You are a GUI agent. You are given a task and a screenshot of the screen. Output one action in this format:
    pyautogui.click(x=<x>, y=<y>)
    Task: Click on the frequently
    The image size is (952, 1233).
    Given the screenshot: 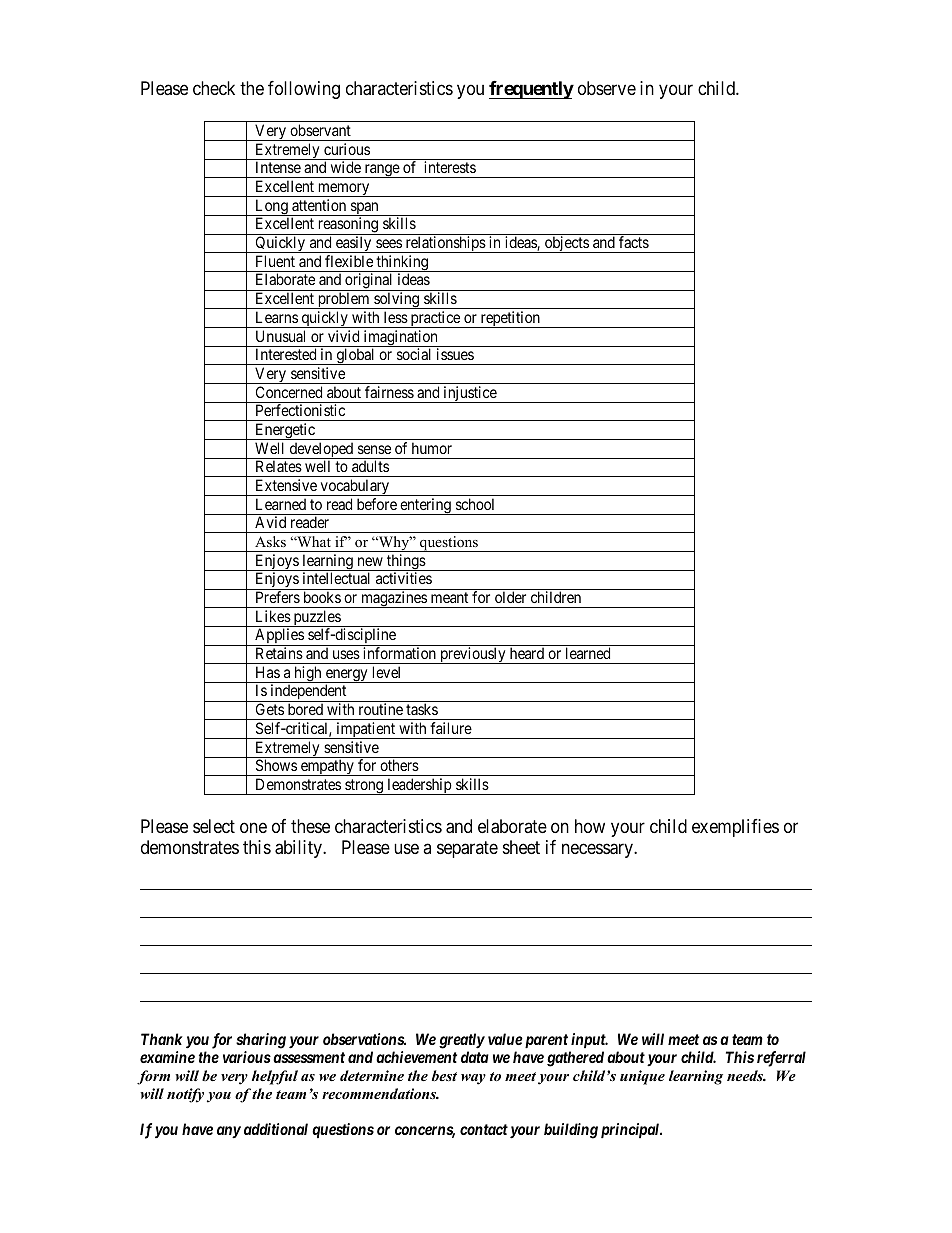 What is the action you would take?
    pyautogui.click(x=531, y=90)
